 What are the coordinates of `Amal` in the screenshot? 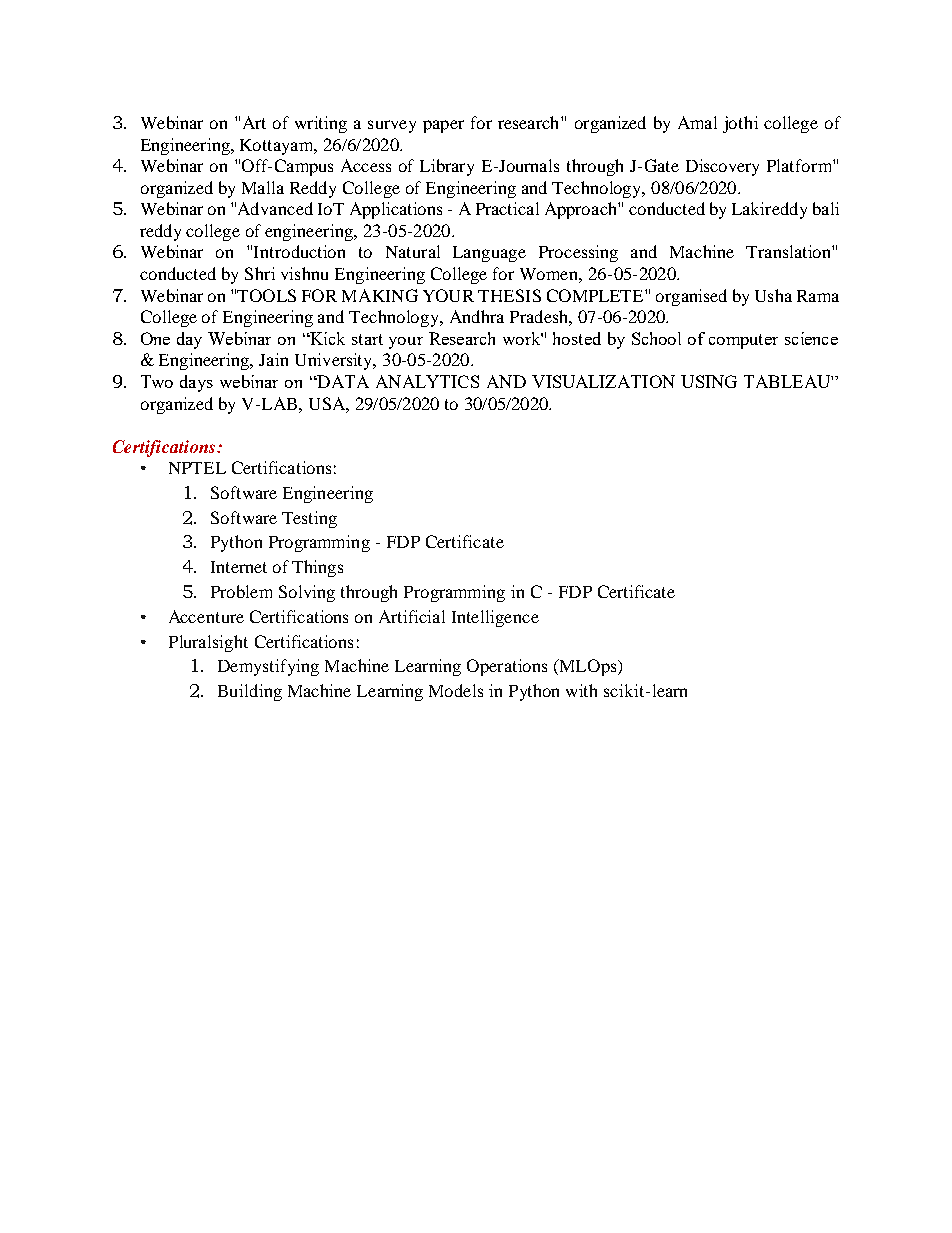 It's located at (697, 122).
